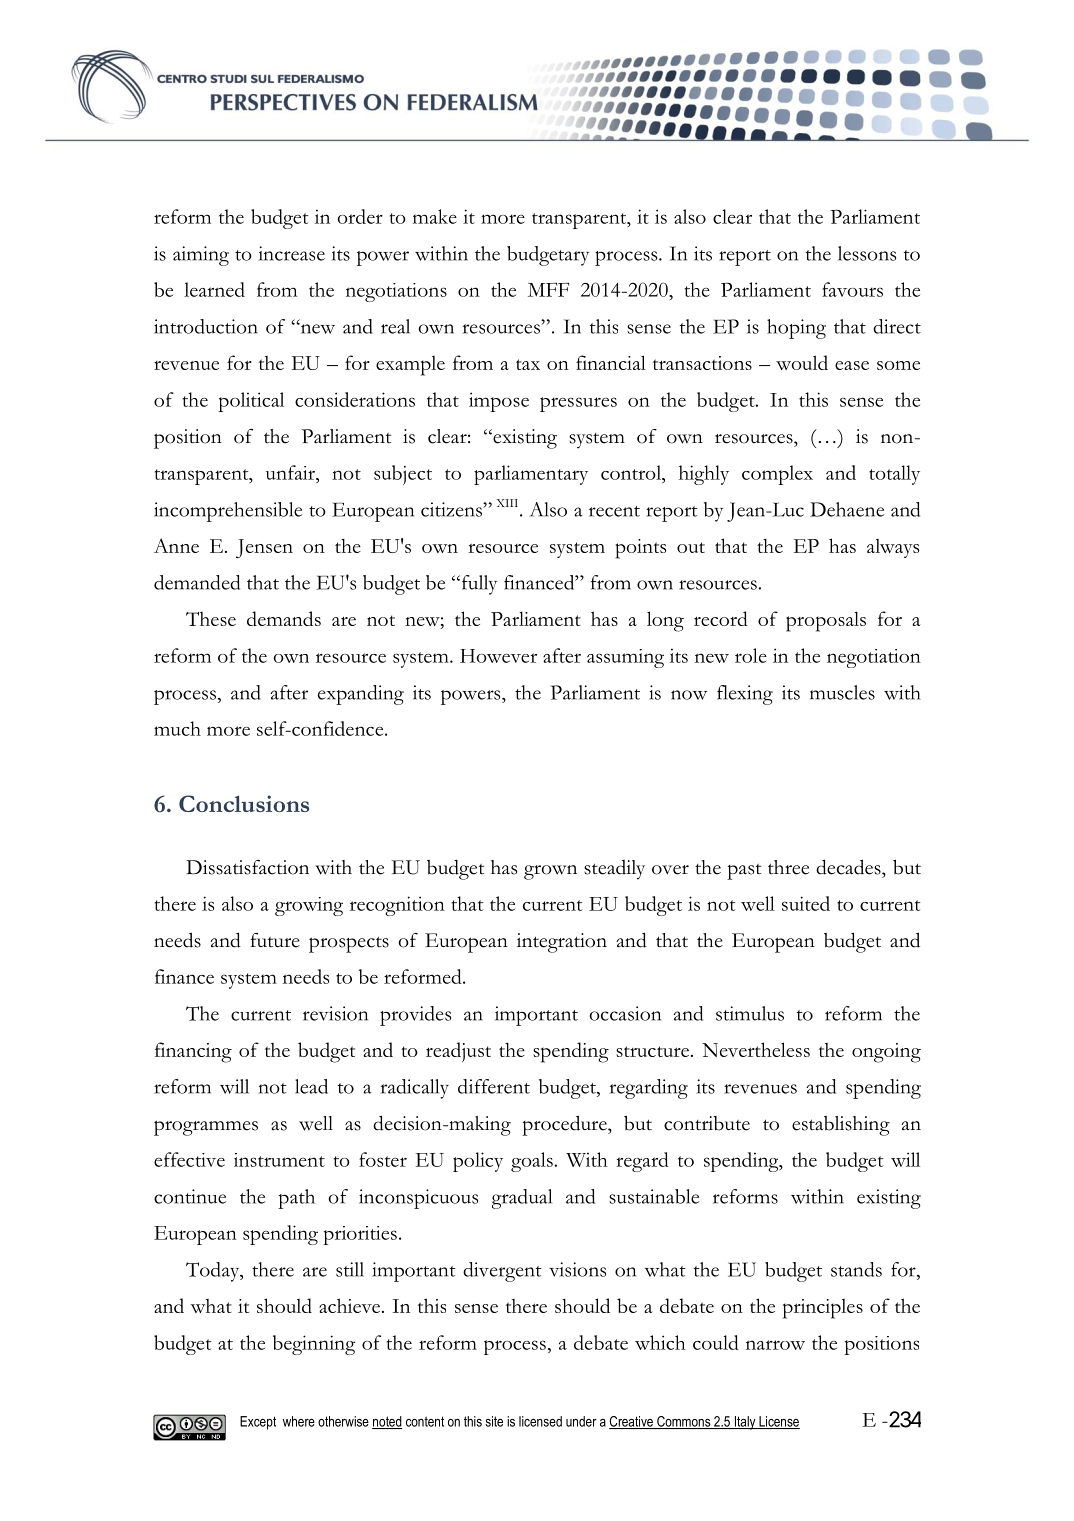  Describe the element at coordinates (867, 253) in the screenshot. I see `lessons` at that location.
